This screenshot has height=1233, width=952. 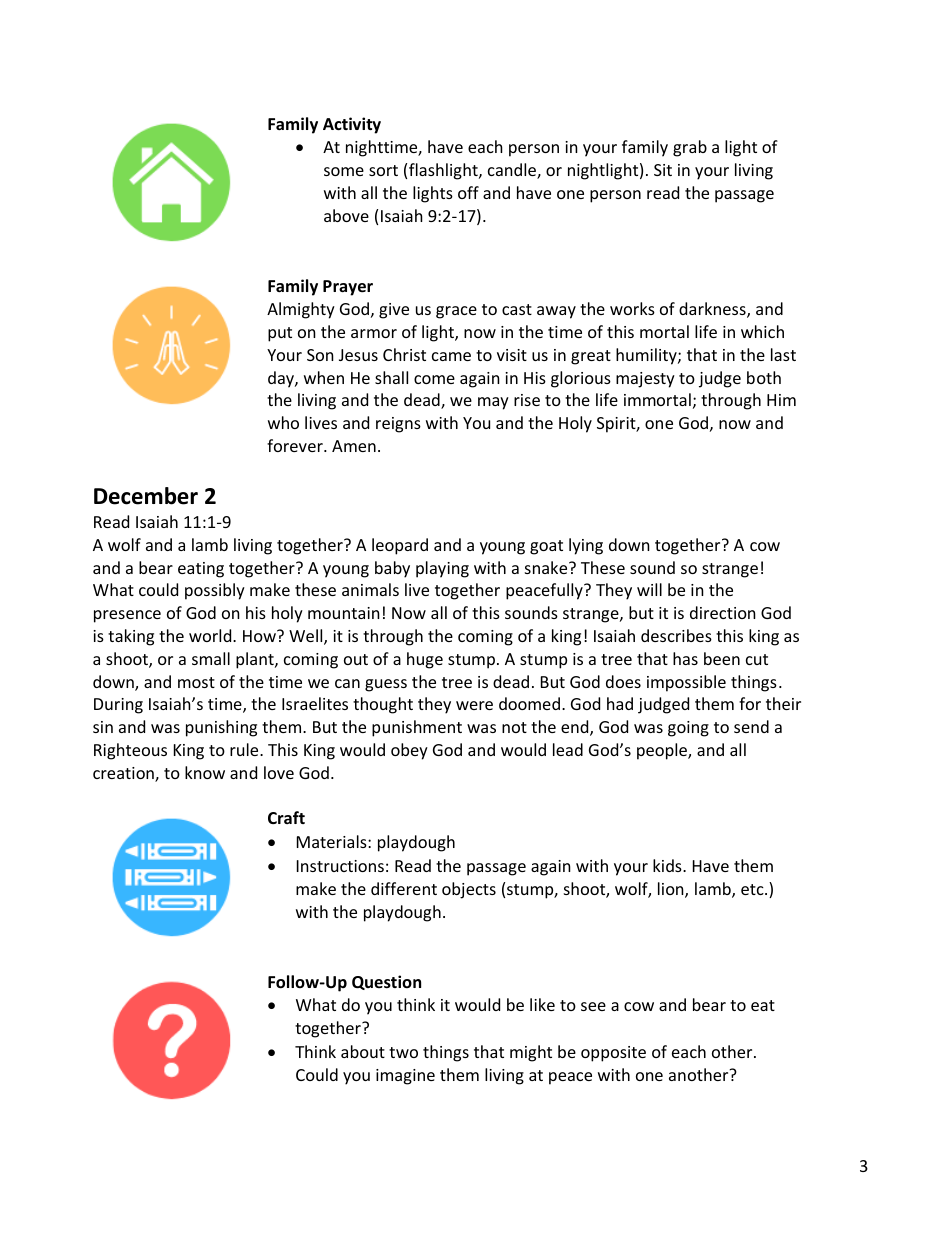 I want to click on off, so click(x=468, y=192).
